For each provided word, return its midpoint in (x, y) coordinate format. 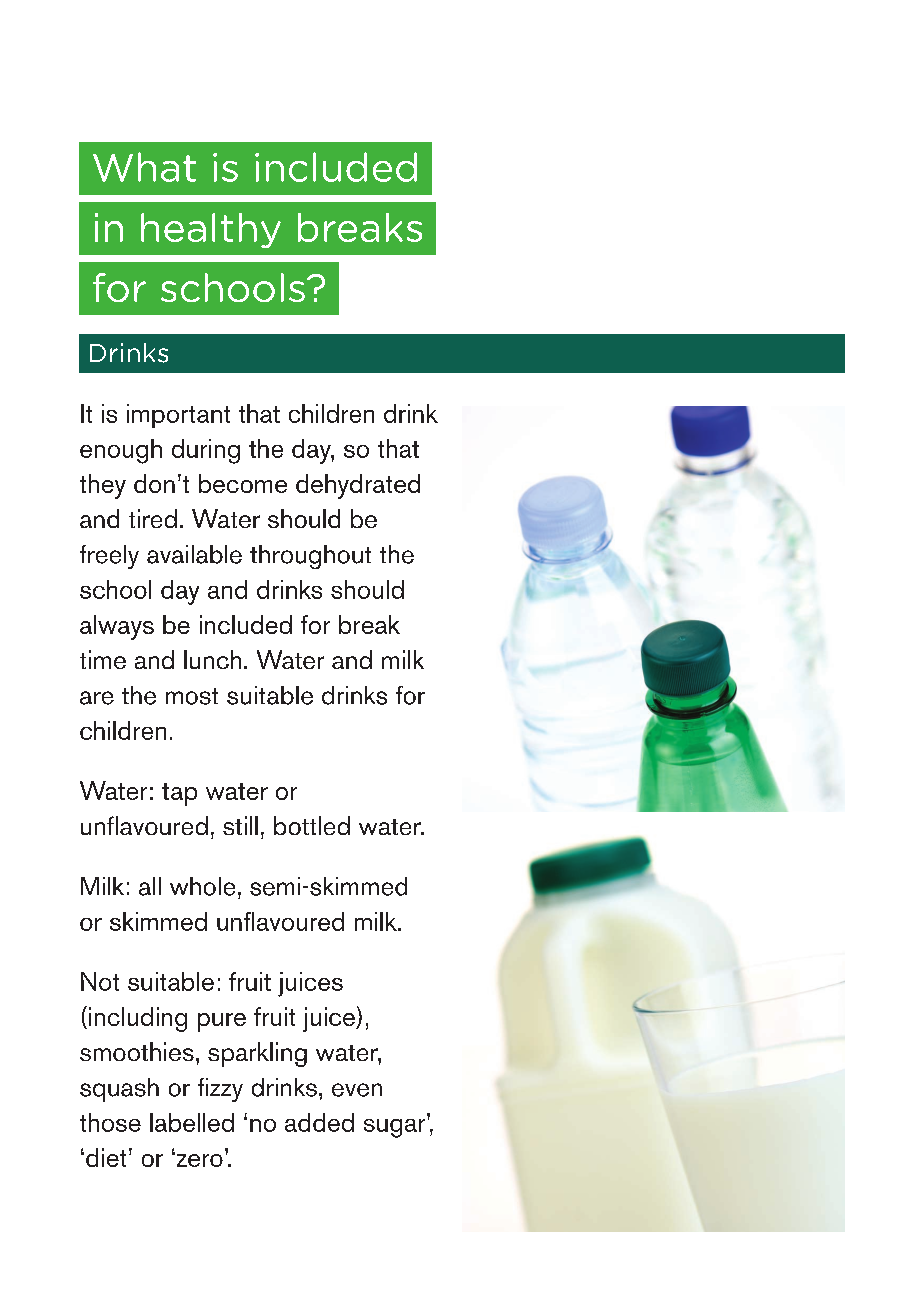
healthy (211, 230)
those (110, 1122)
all (150, 886)
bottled (312, 825)
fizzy (220, 1090)
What (144, 167)
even (357, 1090)
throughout (310, 557)
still (240, 825)
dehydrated (358, 486)
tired (153, 518)
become (243, 483)
